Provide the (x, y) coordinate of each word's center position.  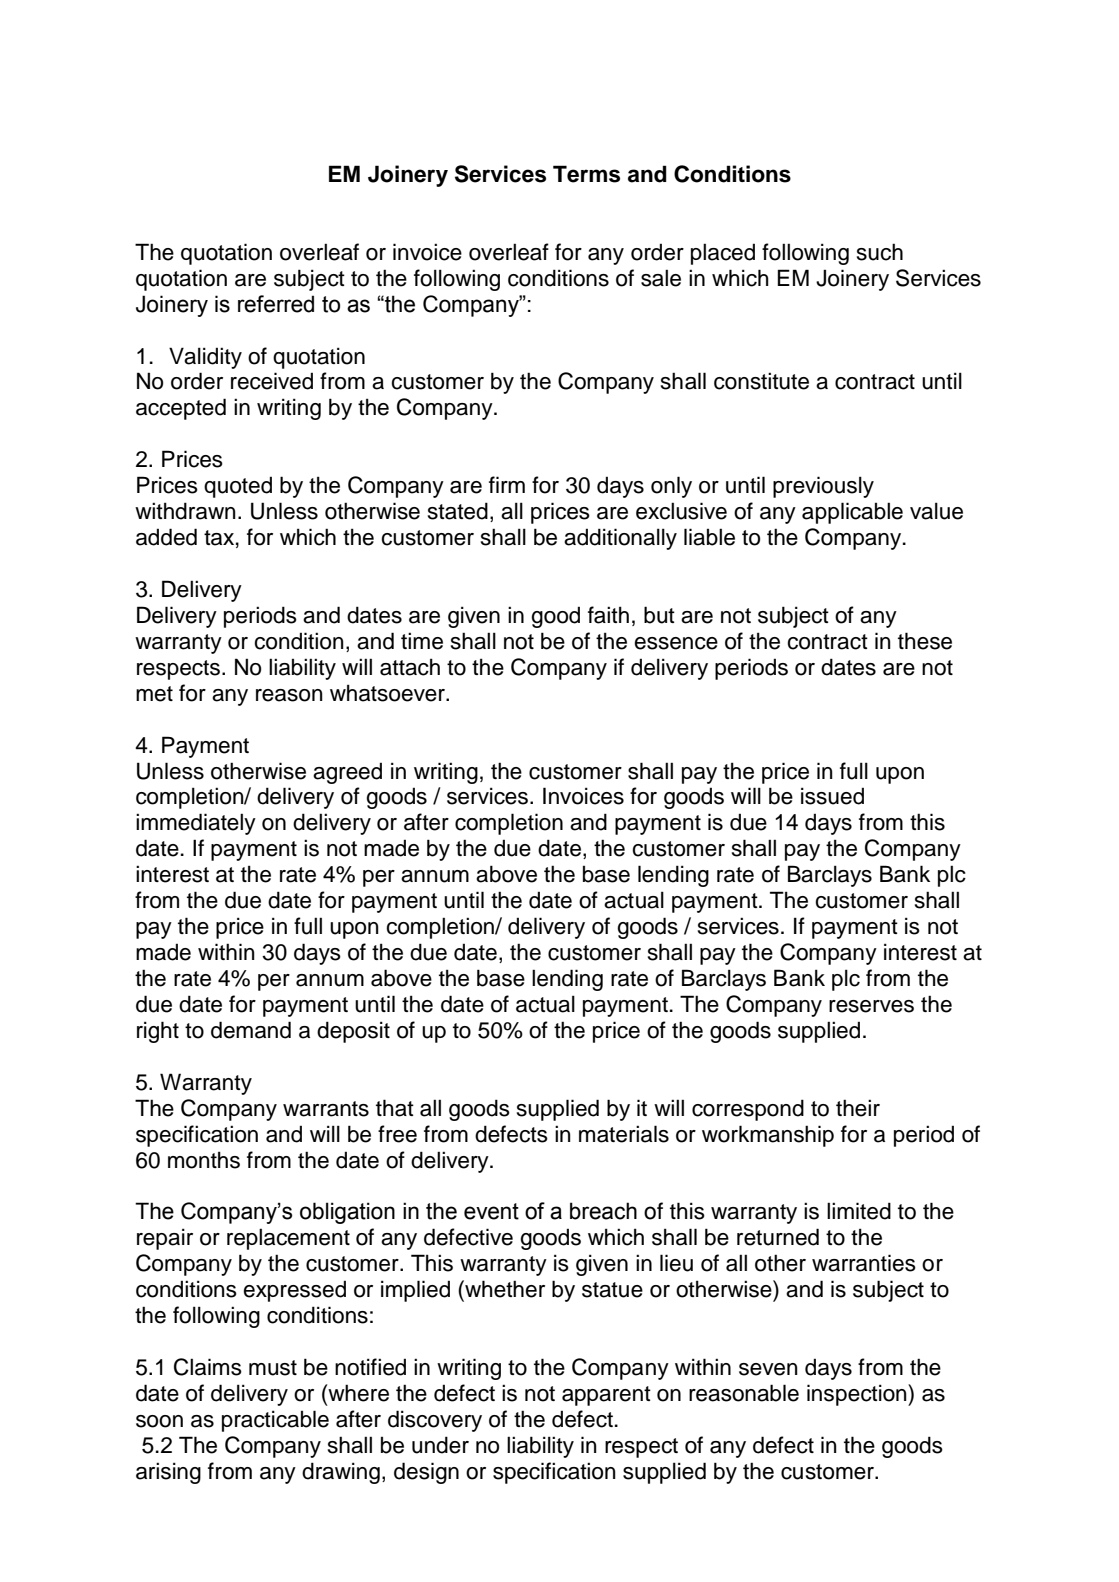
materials (624, 1134)
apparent (606, 1396)
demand (251, 1030)
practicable (275, 1421)
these (925, 641)
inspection (858, 1395)
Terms (586, 174)
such (880, 252)
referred (276, 304)
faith (608, 615)
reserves (871, 1006)
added (166, 537)
